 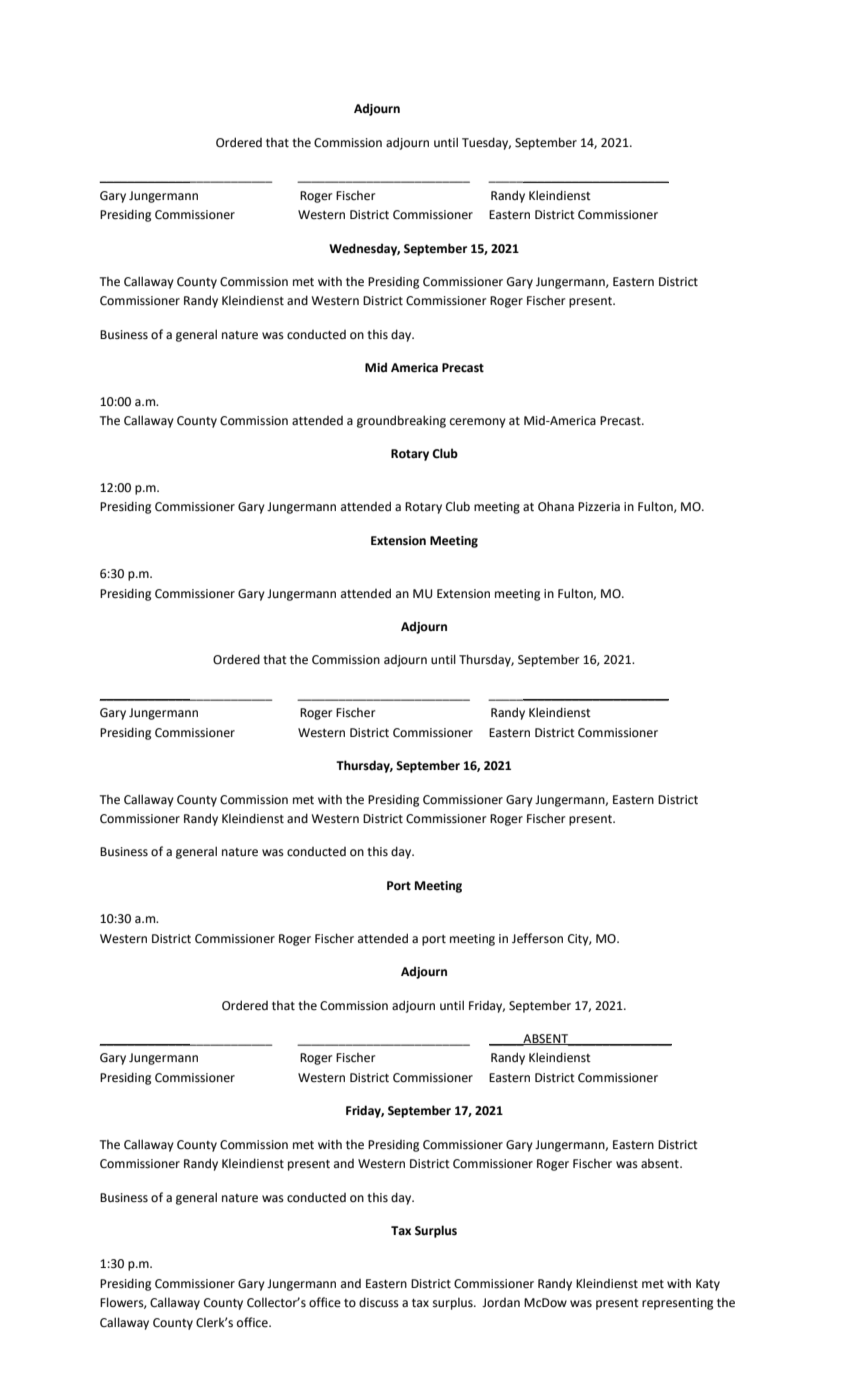 What do you see at coordinates (501, 1303) in the screenshot?
I see `Jordan` at bounding box center [501, 1303].
